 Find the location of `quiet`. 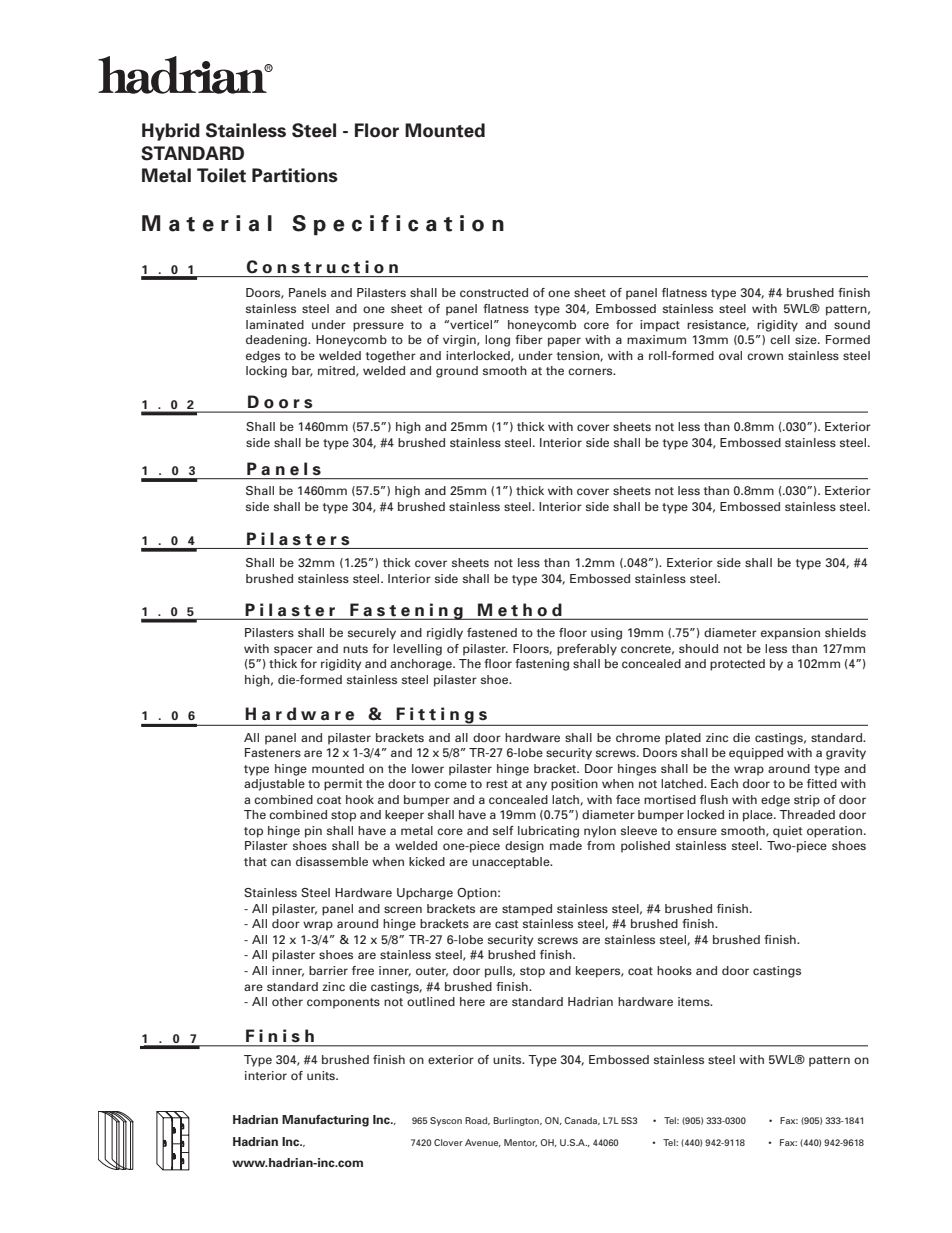

quiet is located at coordinates (787, 832).
